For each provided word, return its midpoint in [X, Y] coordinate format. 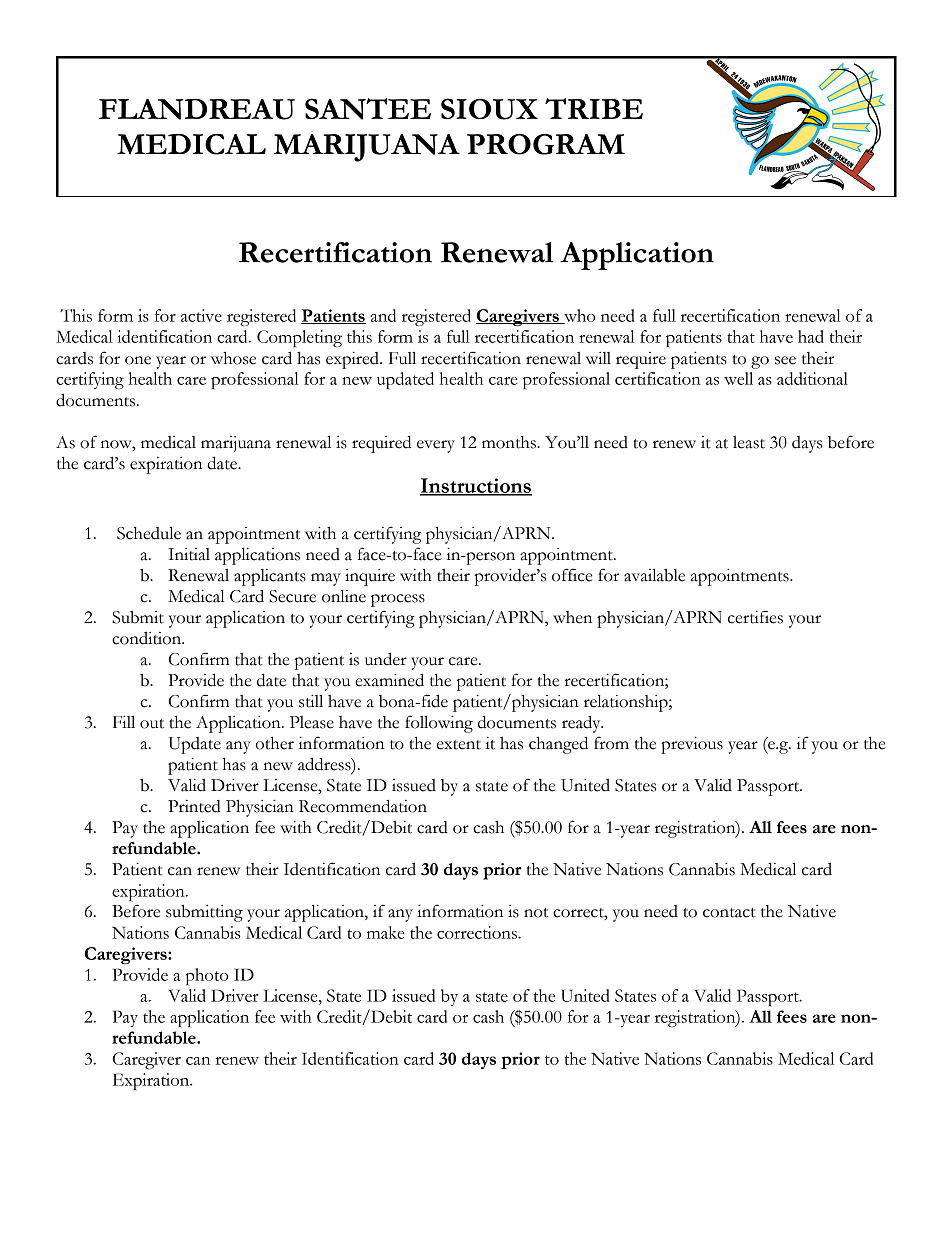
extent [459, 745]
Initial [189, 554]
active [201, 315]
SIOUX [489, 109]
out [152, 724]
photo [206, 976]
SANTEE [368, 109]
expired [353, 360]
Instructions [476, 486]
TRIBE [594, 108]
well [738, 378]
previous [692, 745]
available [654, 575]
